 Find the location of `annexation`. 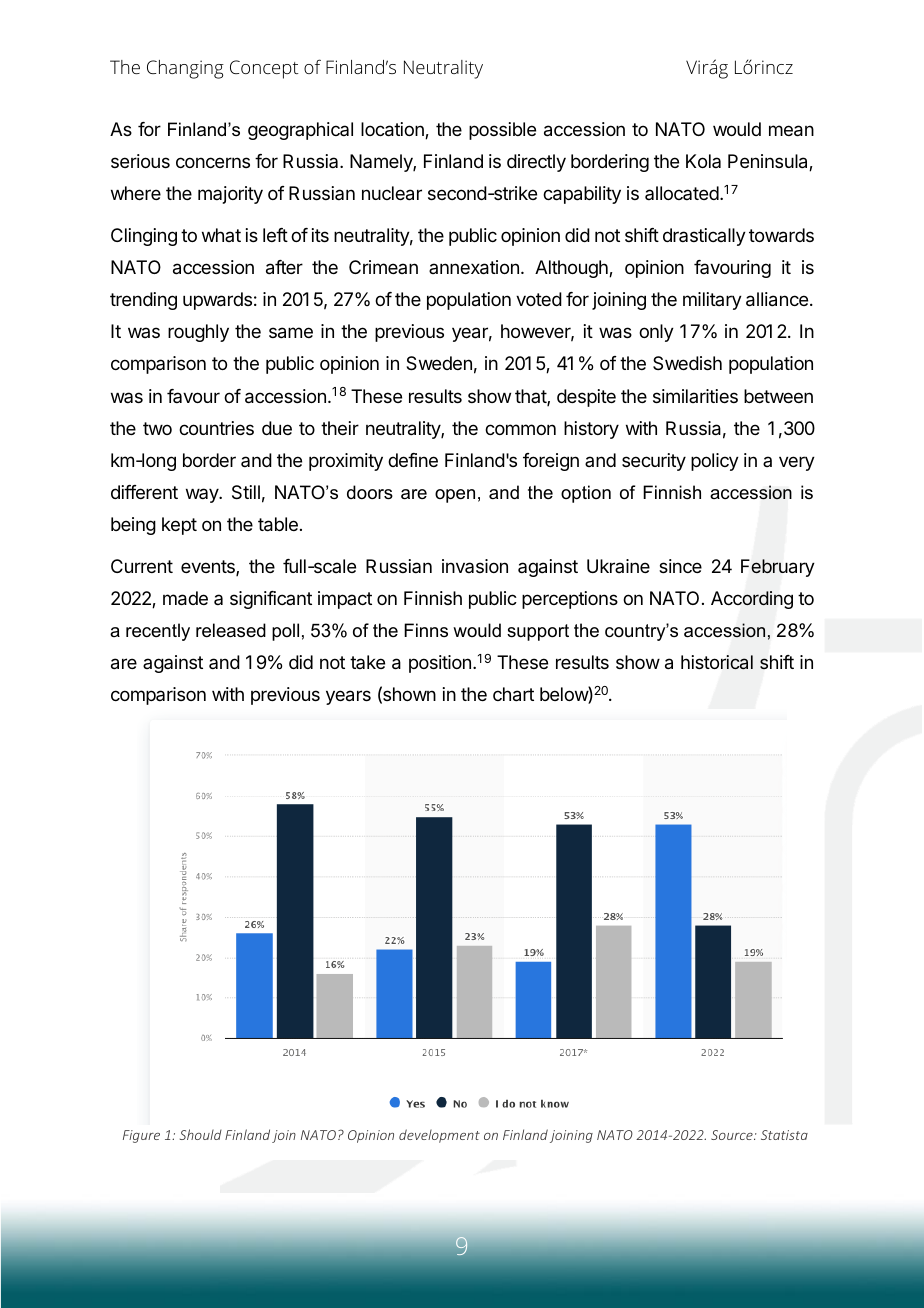

annexation is located at coordinates (474, 267).
